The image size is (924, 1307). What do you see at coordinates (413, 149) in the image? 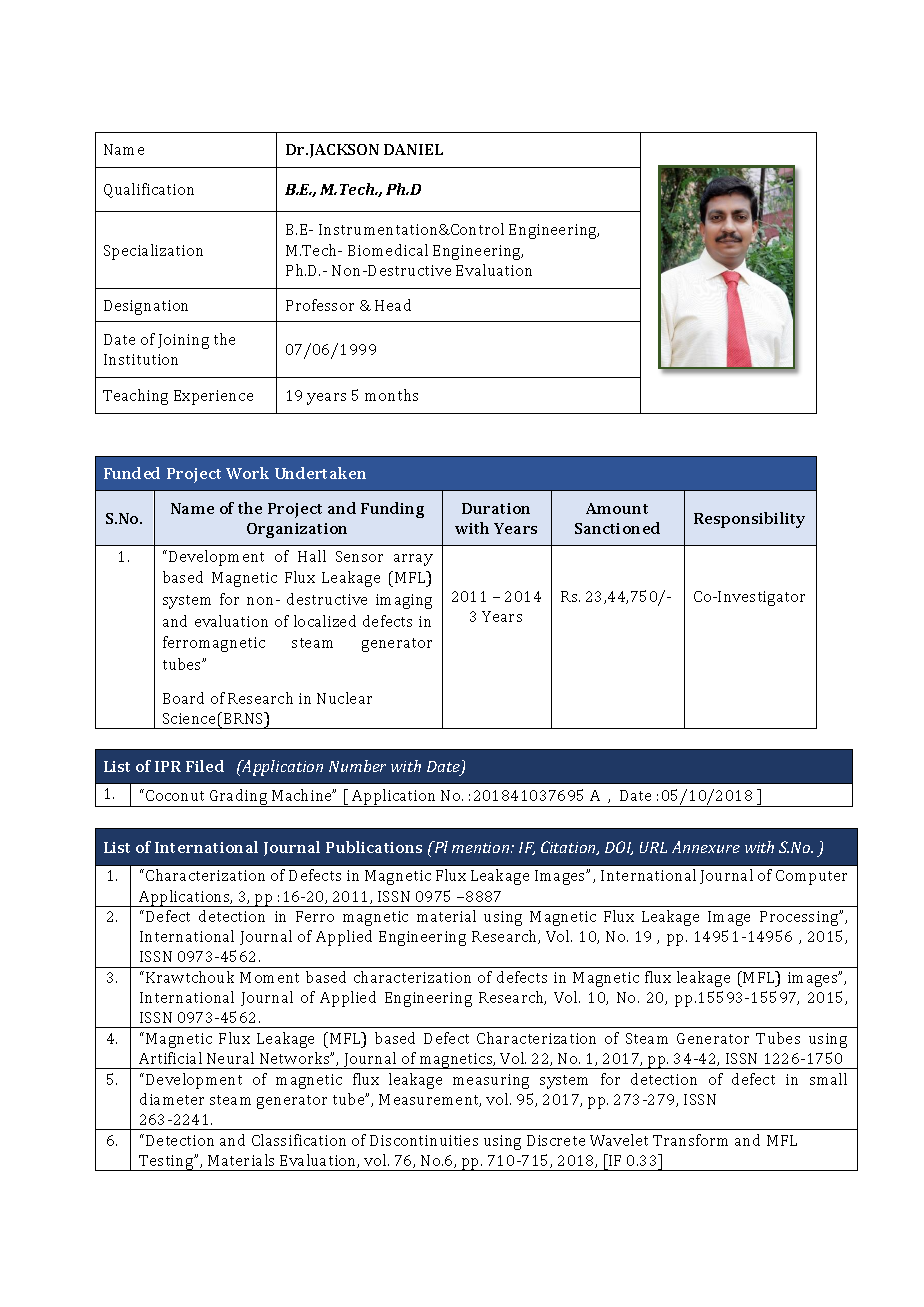
I see `DANIEL` at bounding box center [413, 149].
